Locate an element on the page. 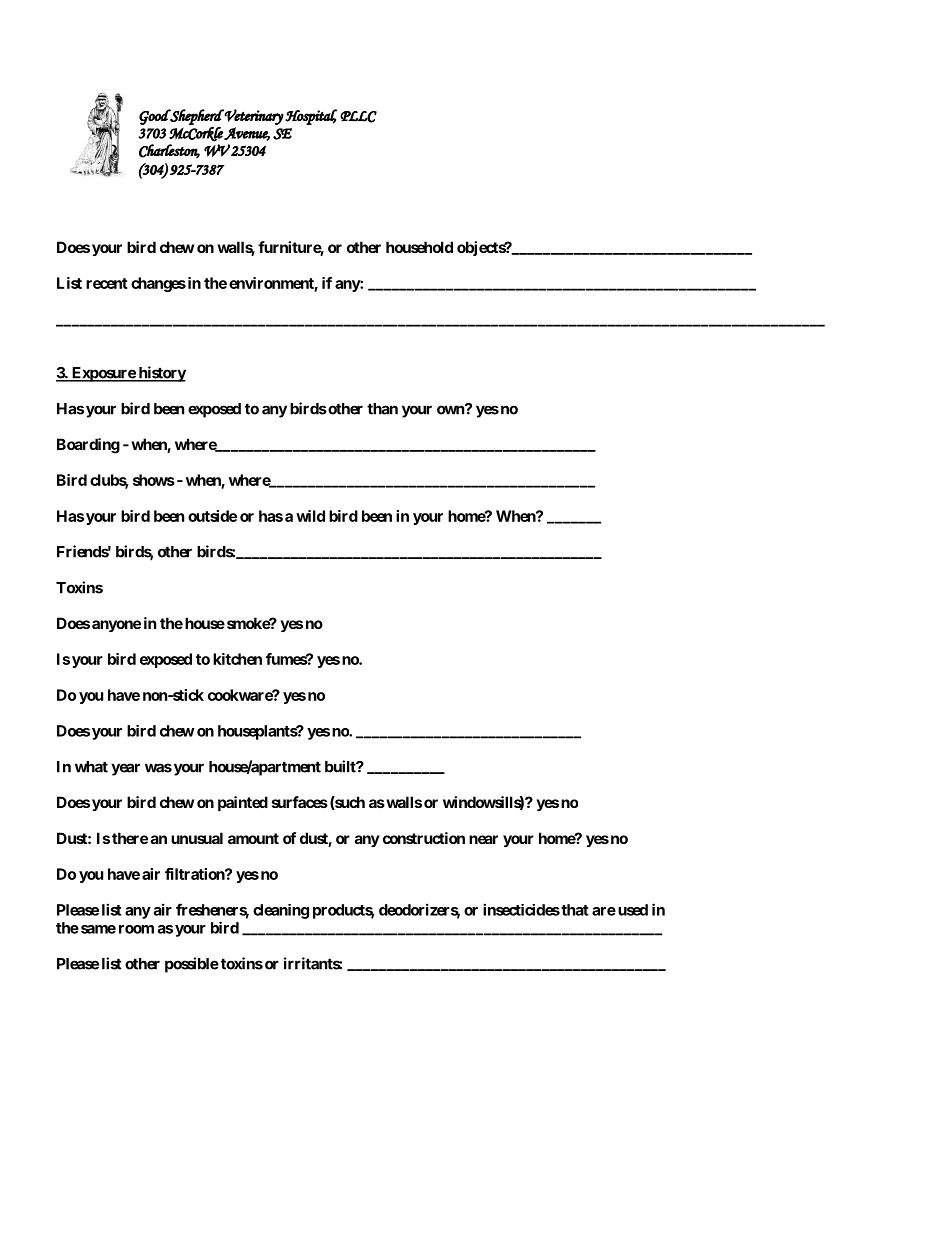 This image has width=952, height=1233. than is located at coordinates (382, 409).
